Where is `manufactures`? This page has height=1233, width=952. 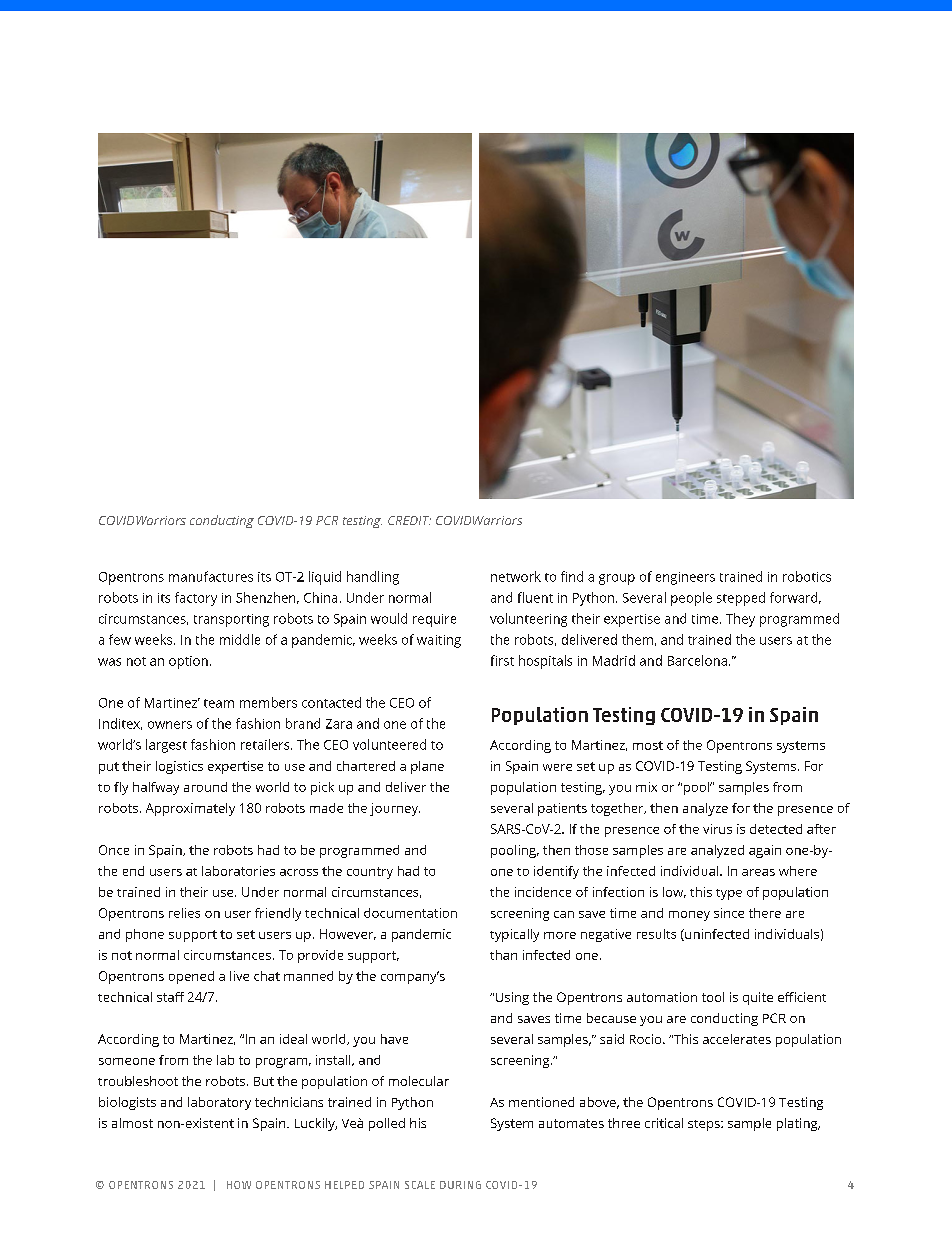
manufactures is located at coordinates (211, 576).
